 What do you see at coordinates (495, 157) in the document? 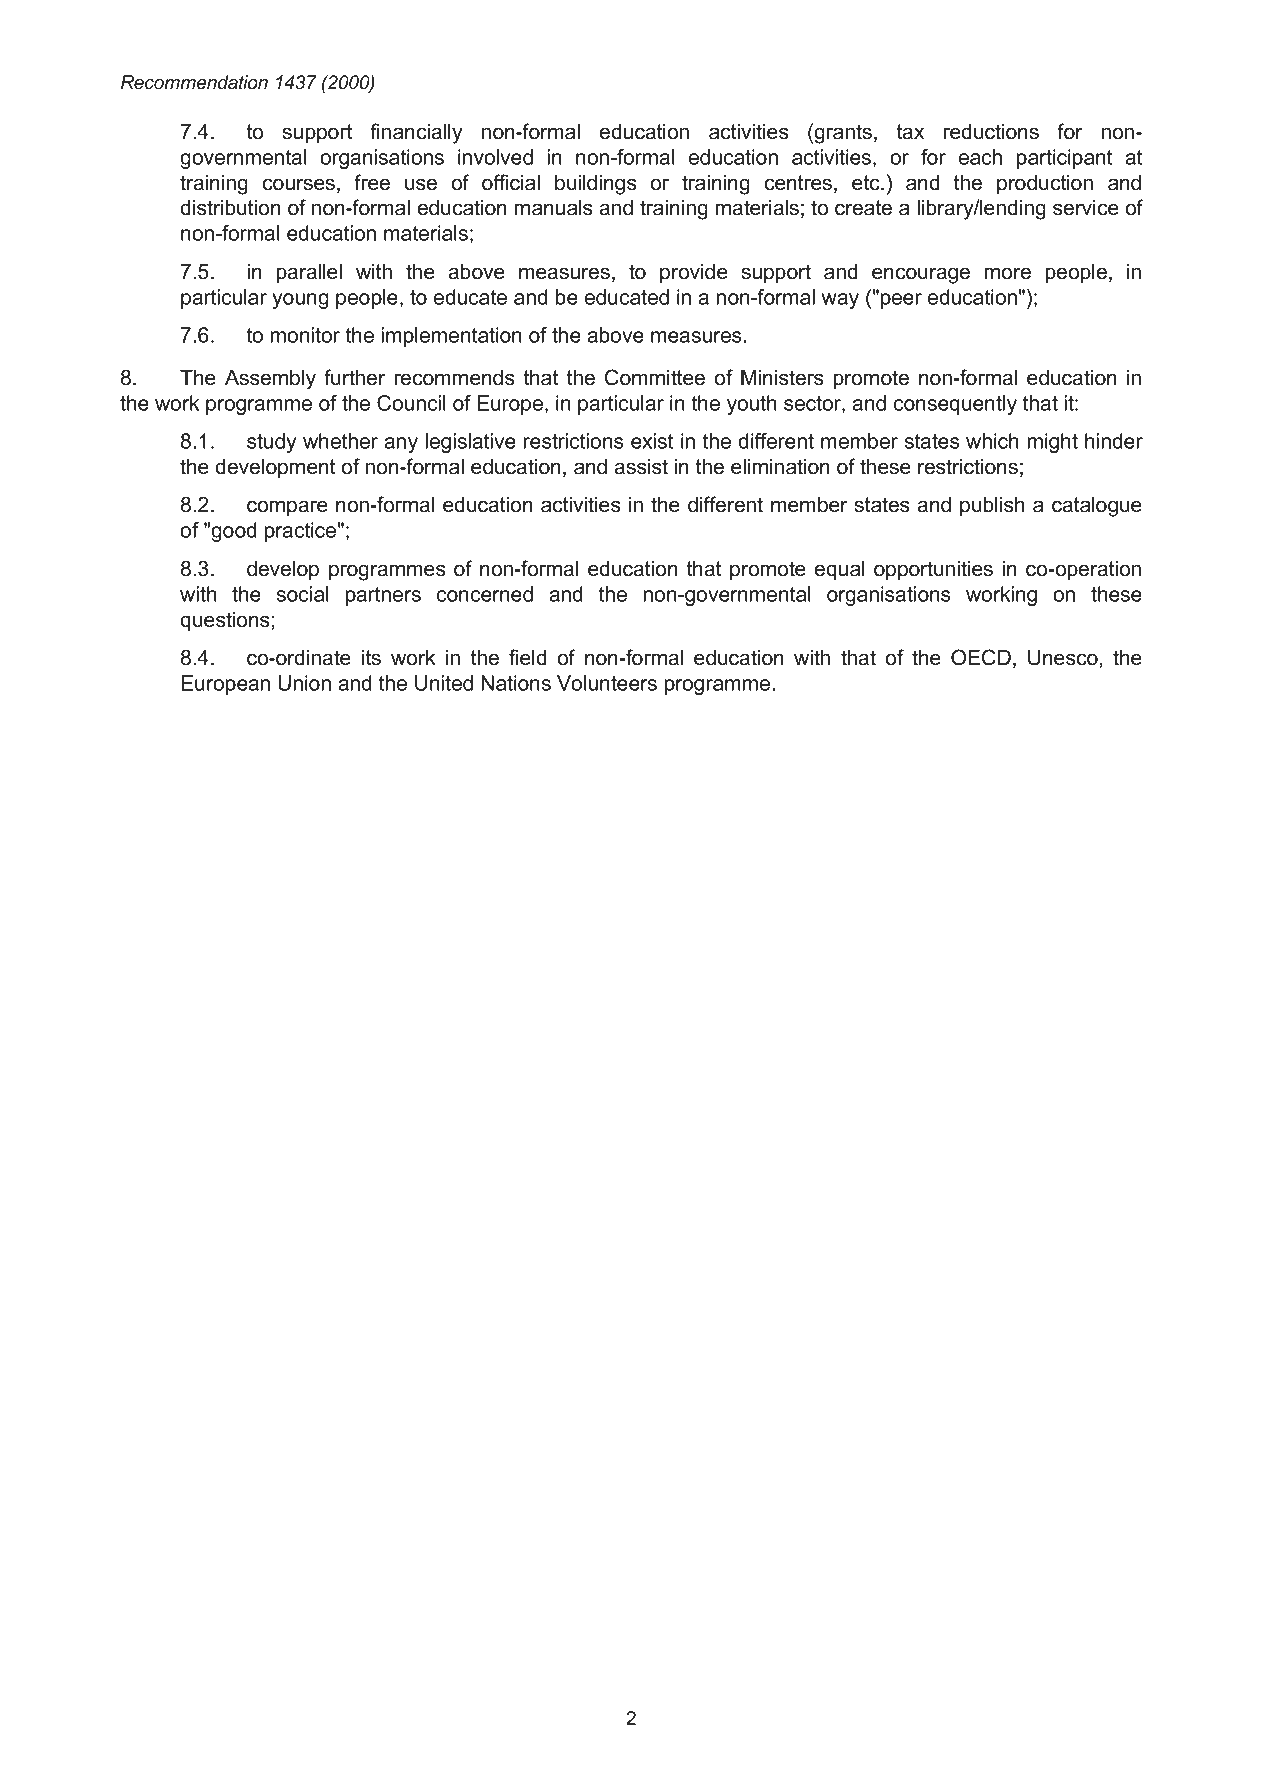
I see `involved` at bounding box center [495, 157].
